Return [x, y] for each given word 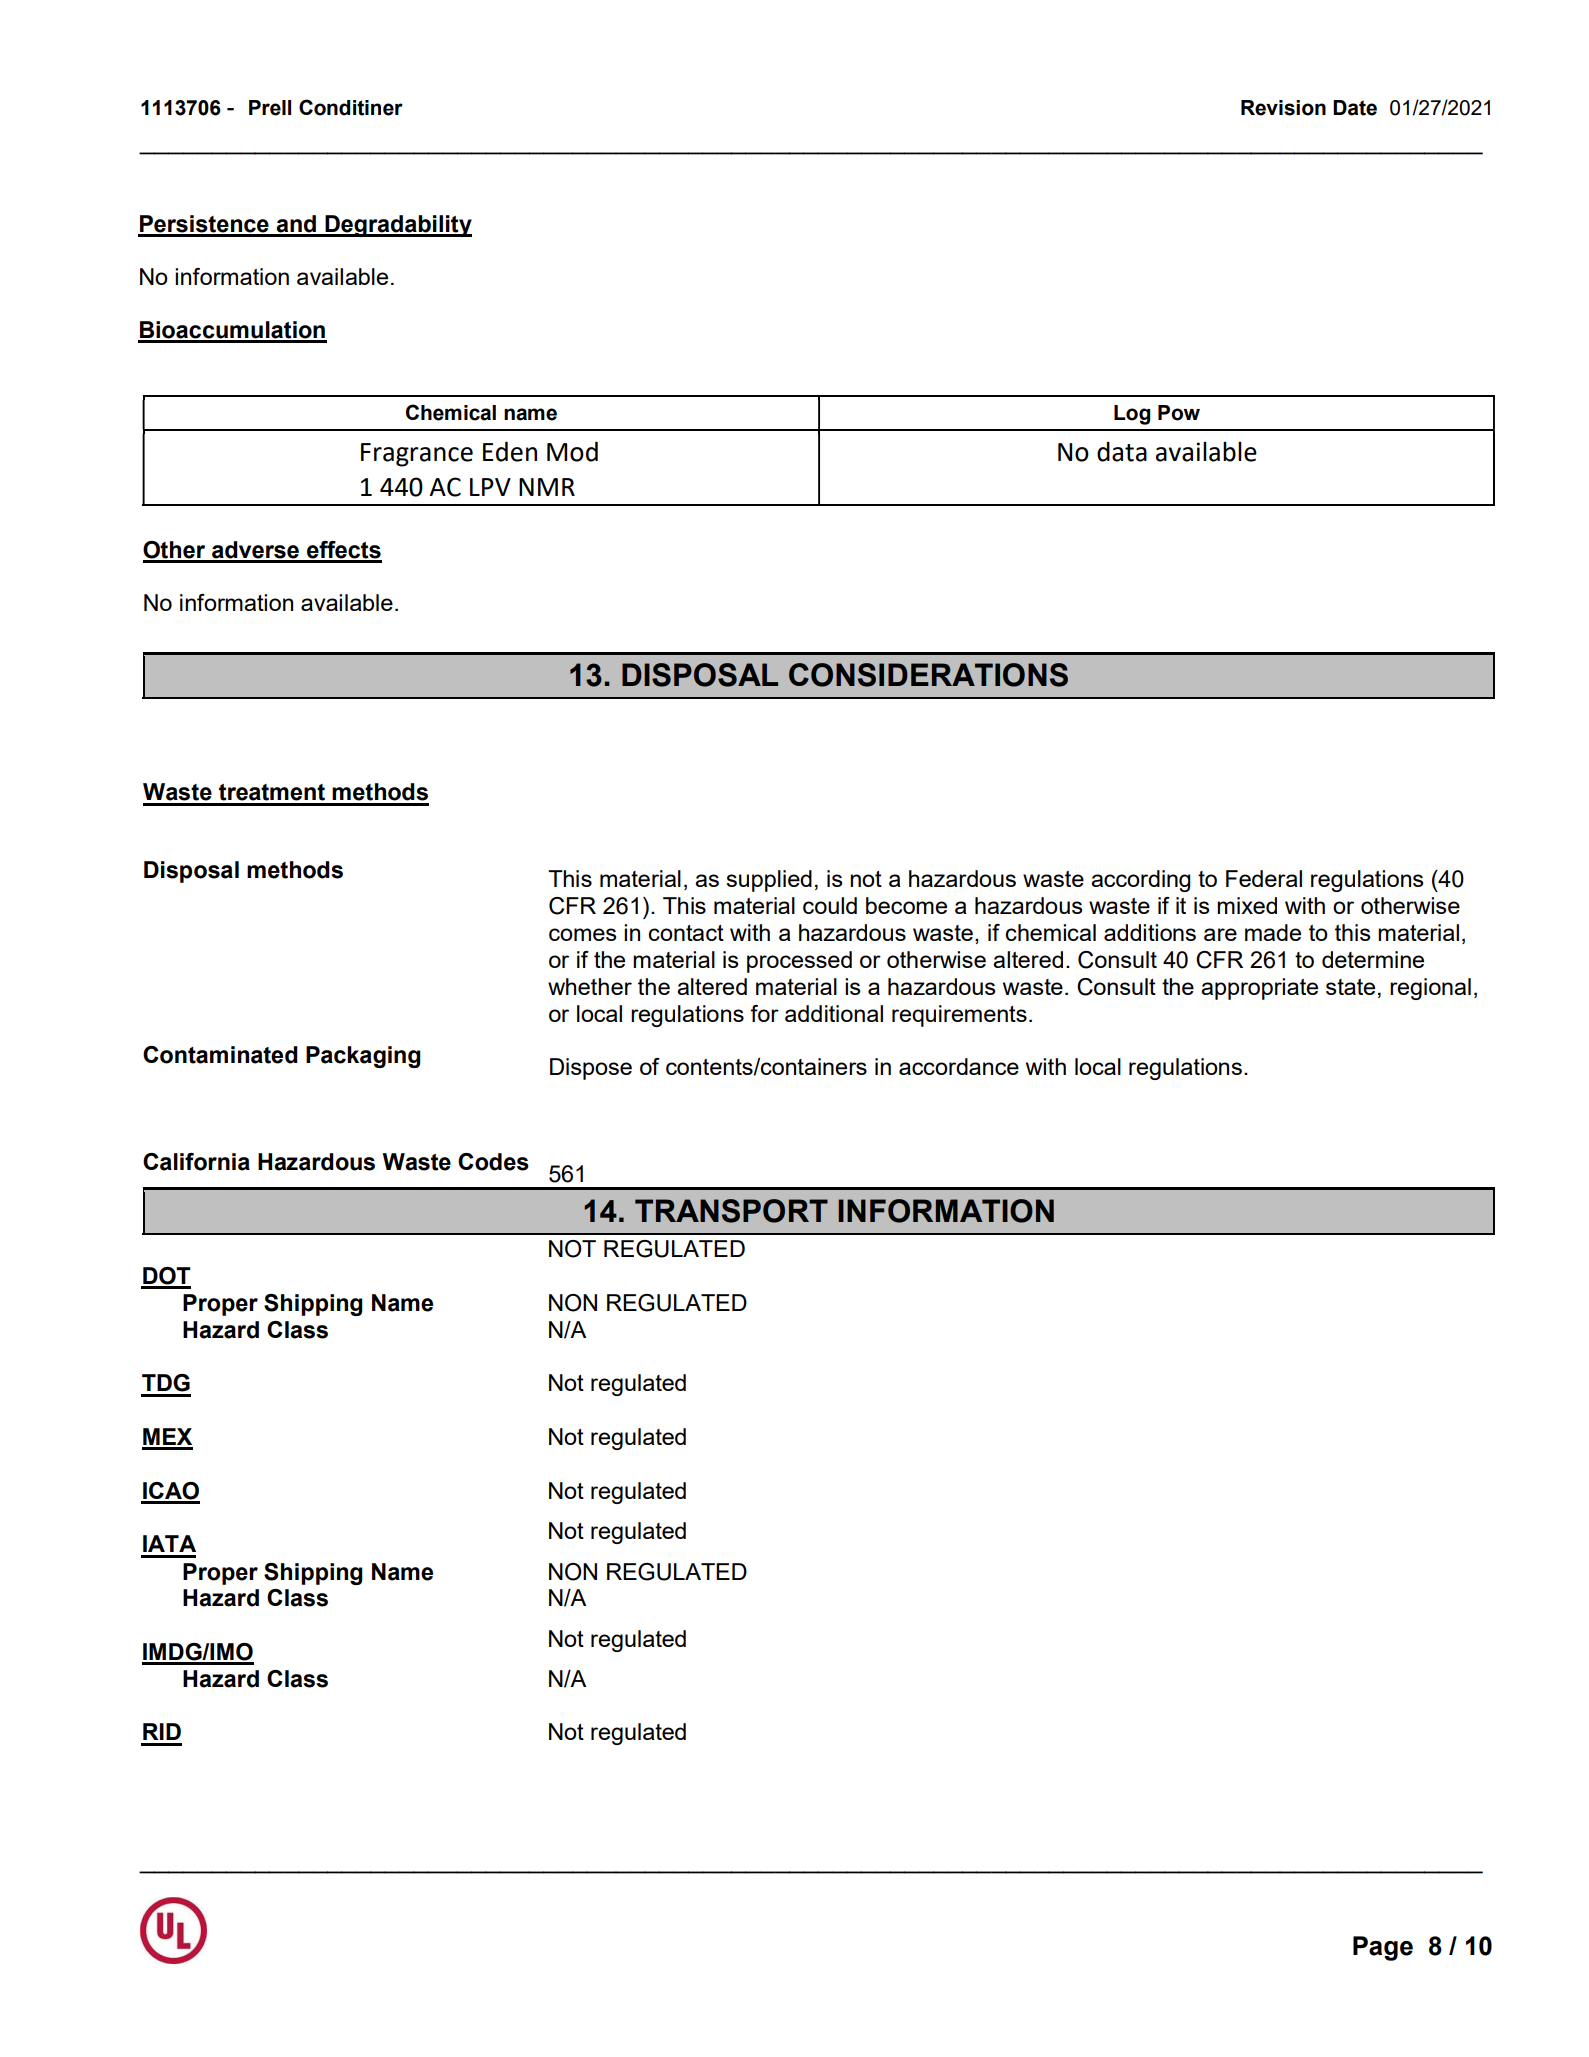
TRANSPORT [731, 1211]
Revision [1283, 108]
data [1122, 451]
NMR [547, 487]
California [196, 1162]
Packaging [363, 1057]
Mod [572, 451]
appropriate [1259, 989]
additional [834, 1013]
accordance [959, 1066]
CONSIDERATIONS [928, 675]
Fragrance [417, 455]
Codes [493, 1162]
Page [1383, 1948]
